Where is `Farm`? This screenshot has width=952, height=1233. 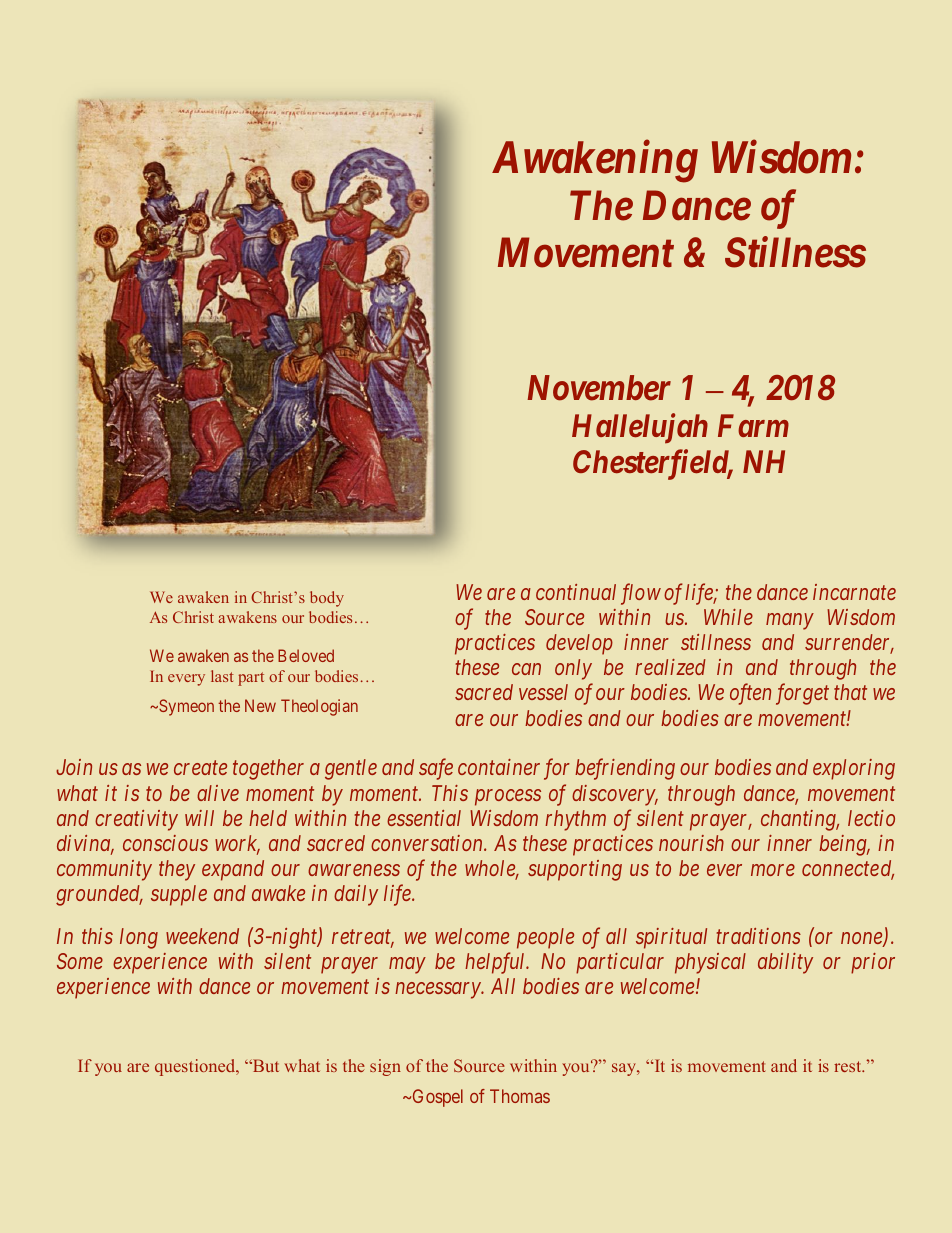
Farm is located at coordinates (753, 425).
